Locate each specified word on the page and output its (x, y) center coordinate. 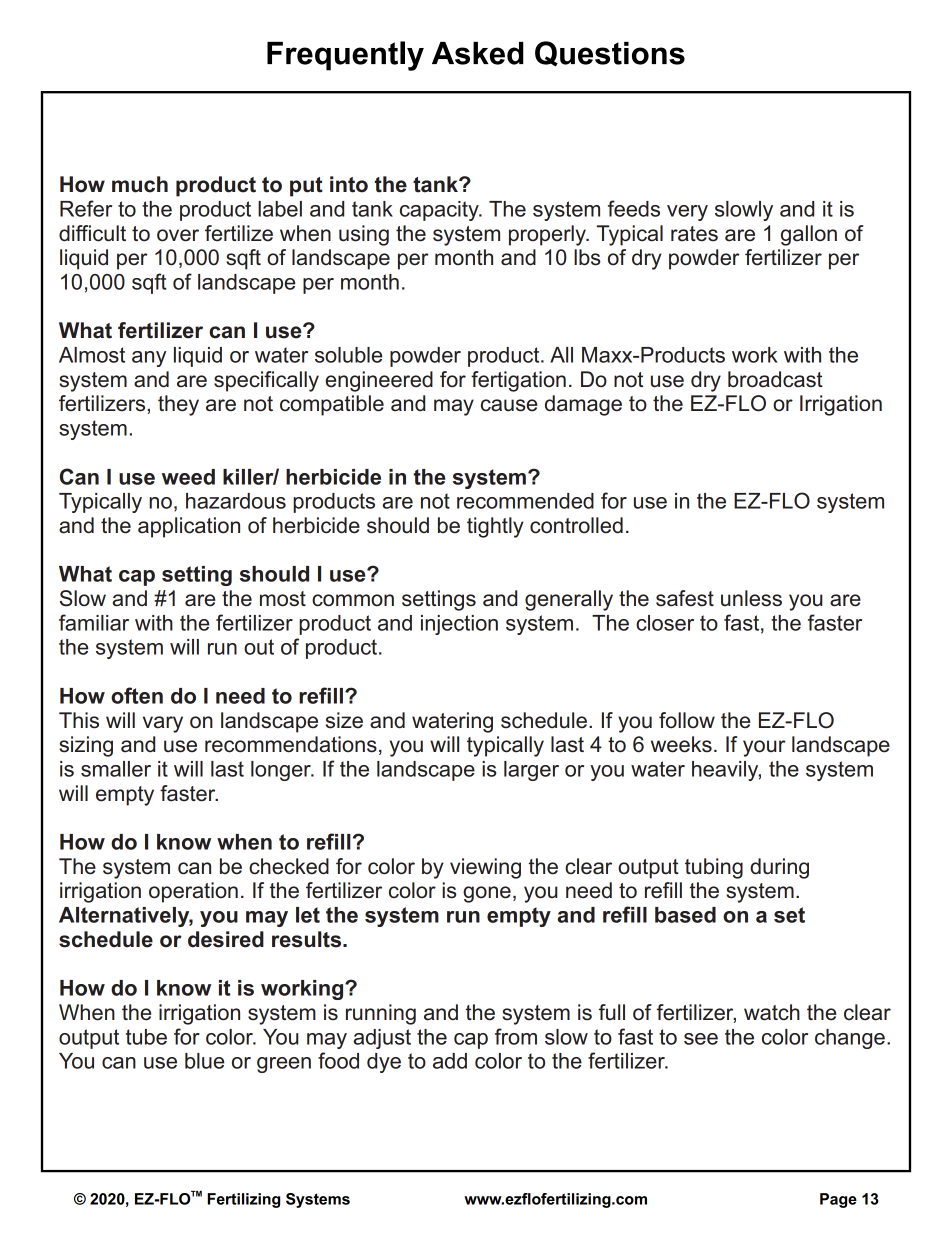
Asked (478, 53)
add (450, 1061)
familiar (94, 622)
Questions (610, 54)
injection (459, 625)
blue (204, 1061)
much (140, 184)
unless (751, 598)
